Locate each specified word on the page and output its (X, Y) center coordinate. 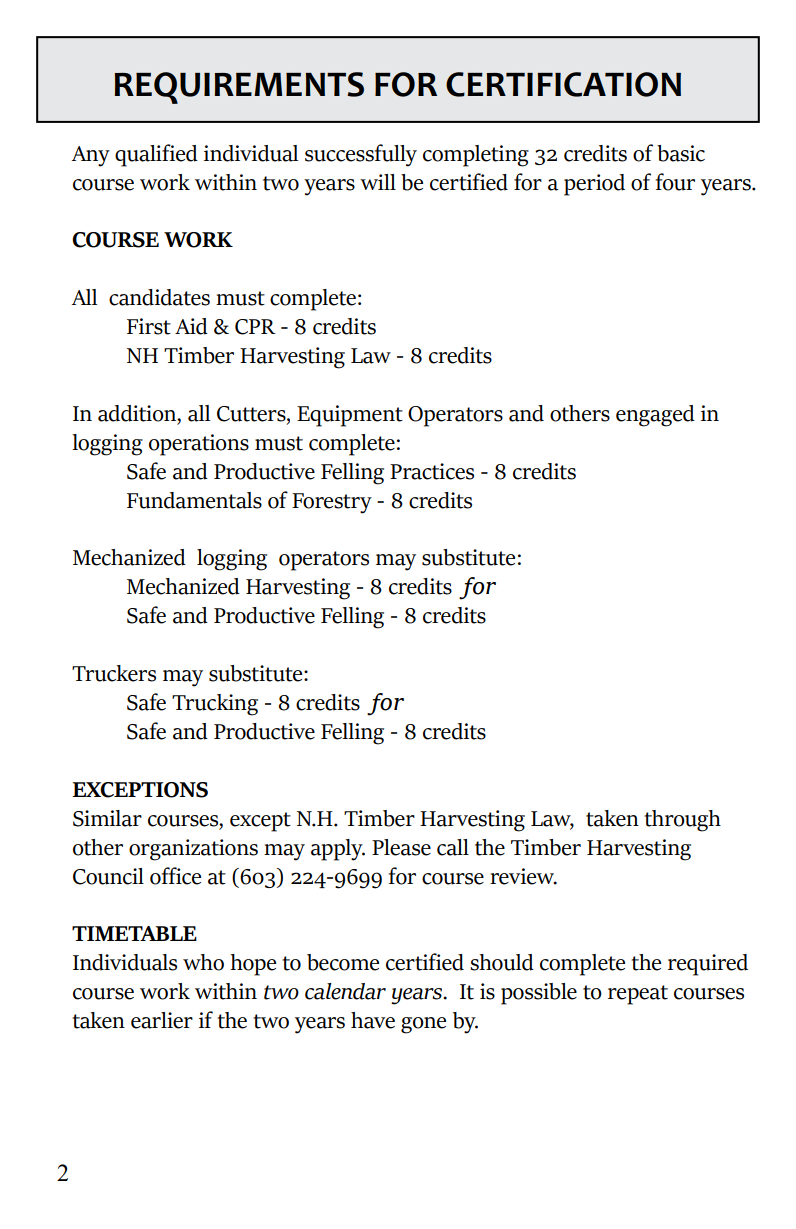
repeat (638, 995)
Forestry (332, 503)
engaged (655, 416)
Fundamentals (194, 500)
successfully (361, 155)
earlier (162, 1020)
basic (681, 153)
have (373, 1020)
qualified (156, 155)
